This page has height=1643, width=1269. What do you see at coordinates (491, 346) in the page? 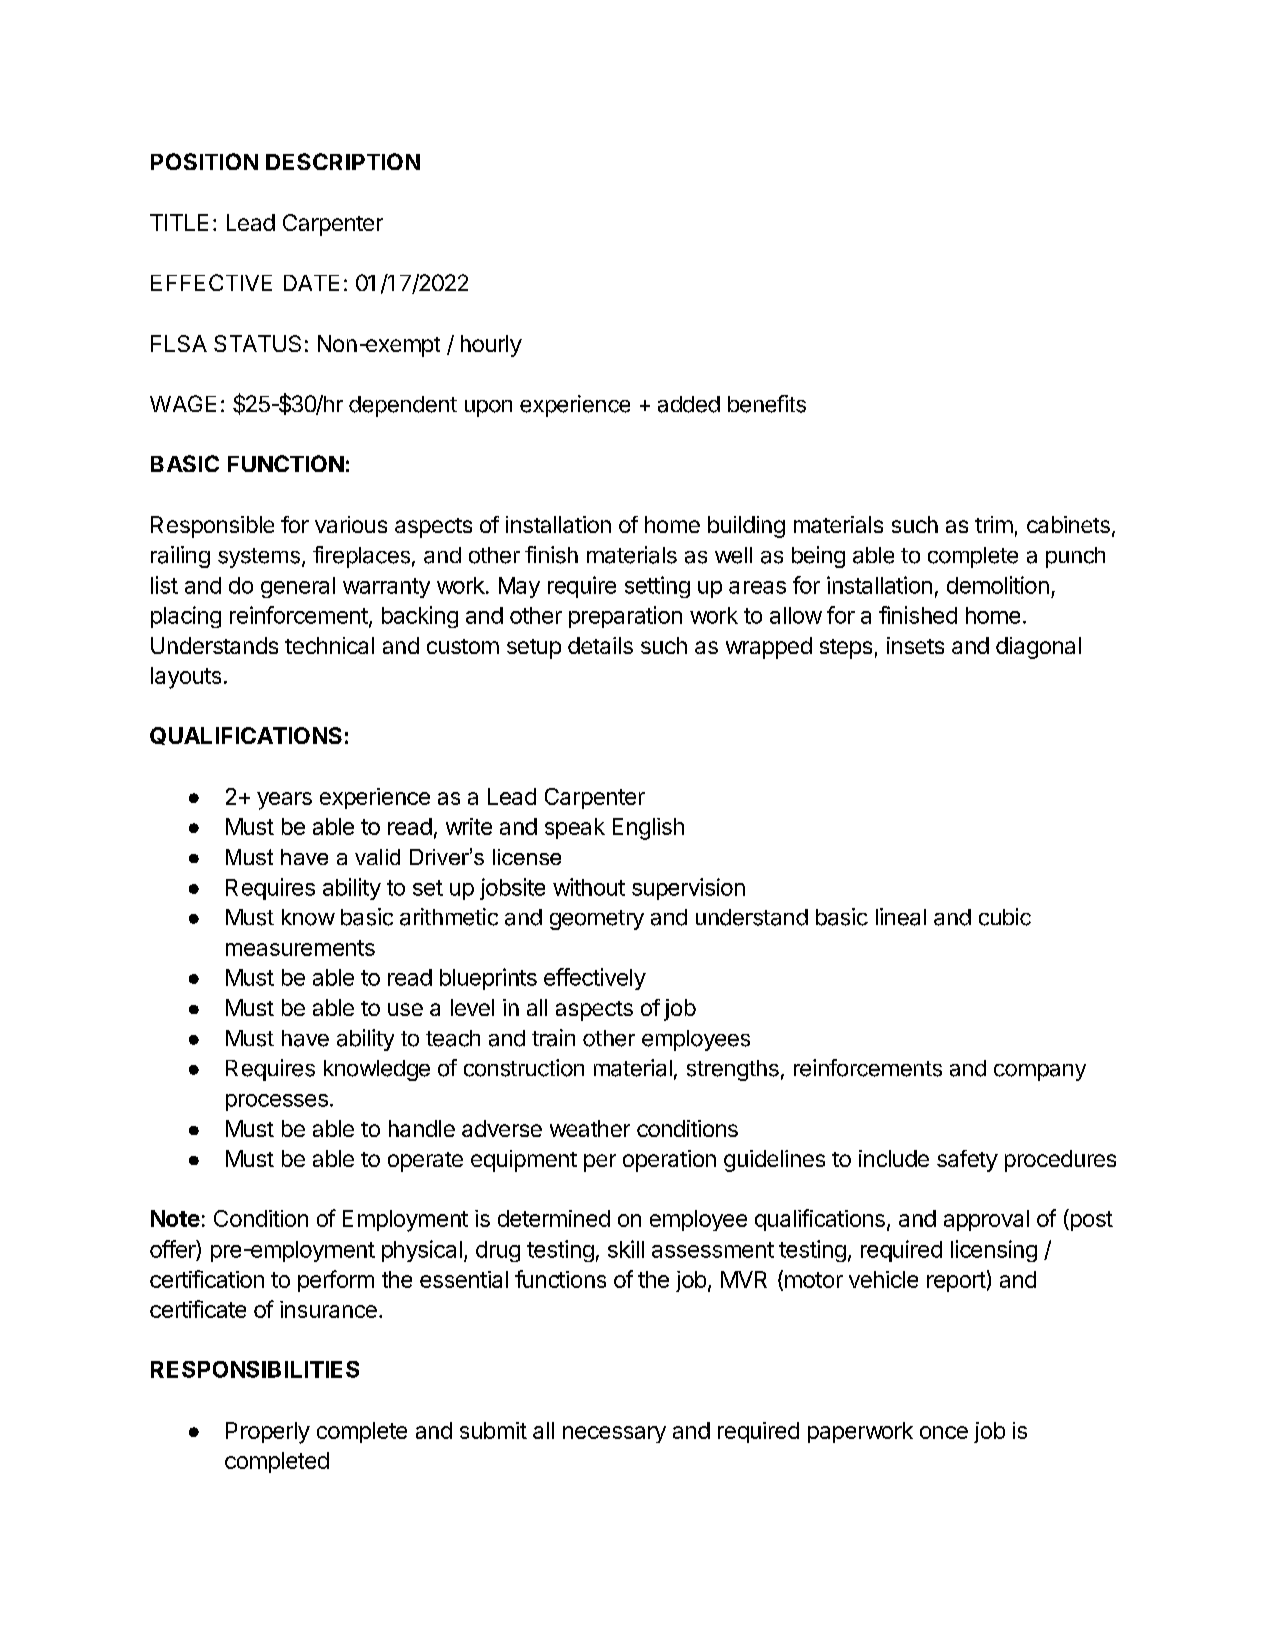
I see `hourly` at bounding box center [491, 346].
